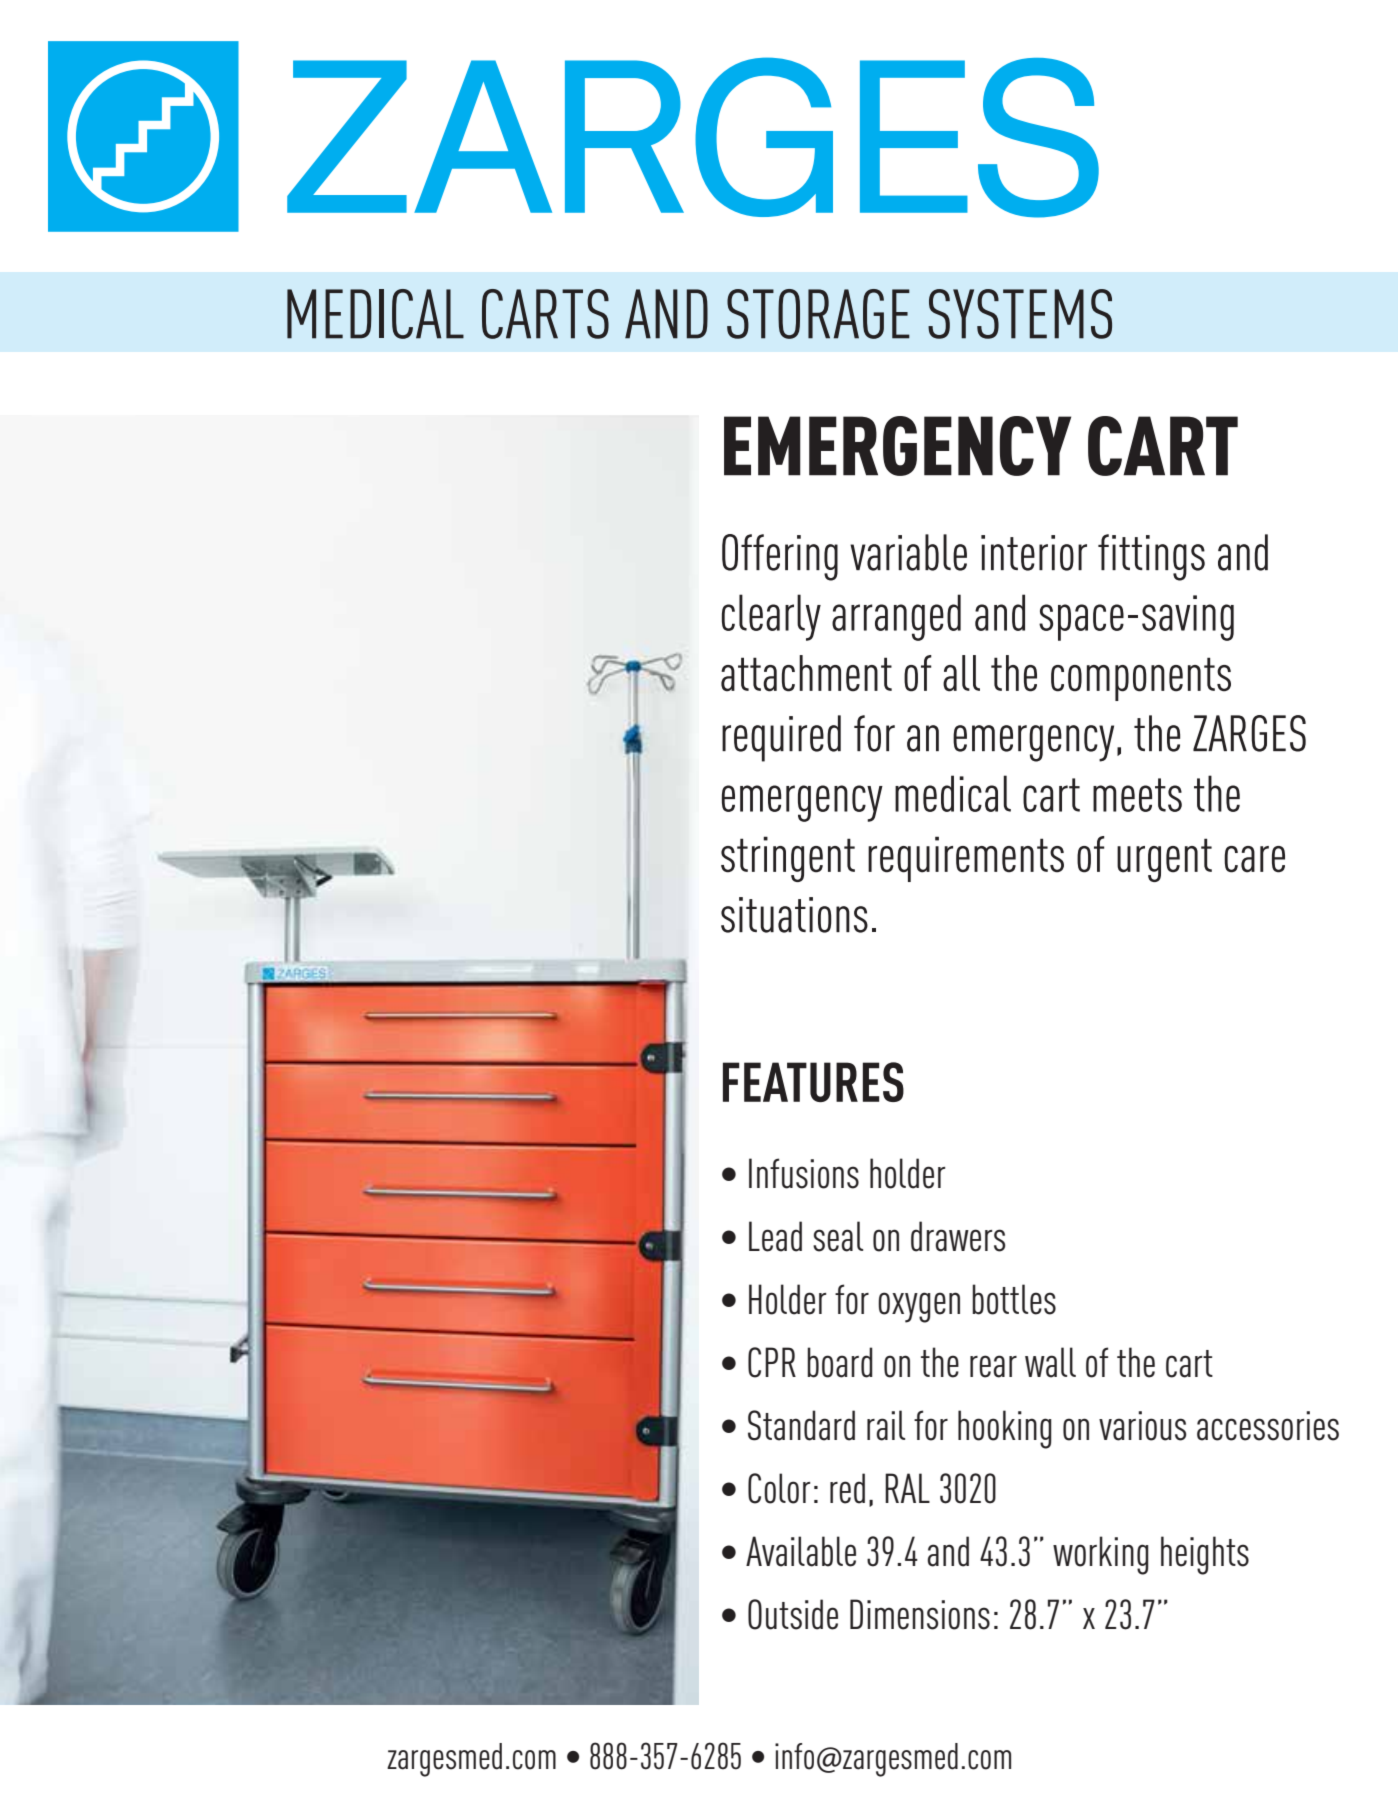 This image has width=1398, height=1810. What do you see at coordinates (1020, 314) in the image?
I see `SYSTEMS` at bounding box center [1020, 314].
